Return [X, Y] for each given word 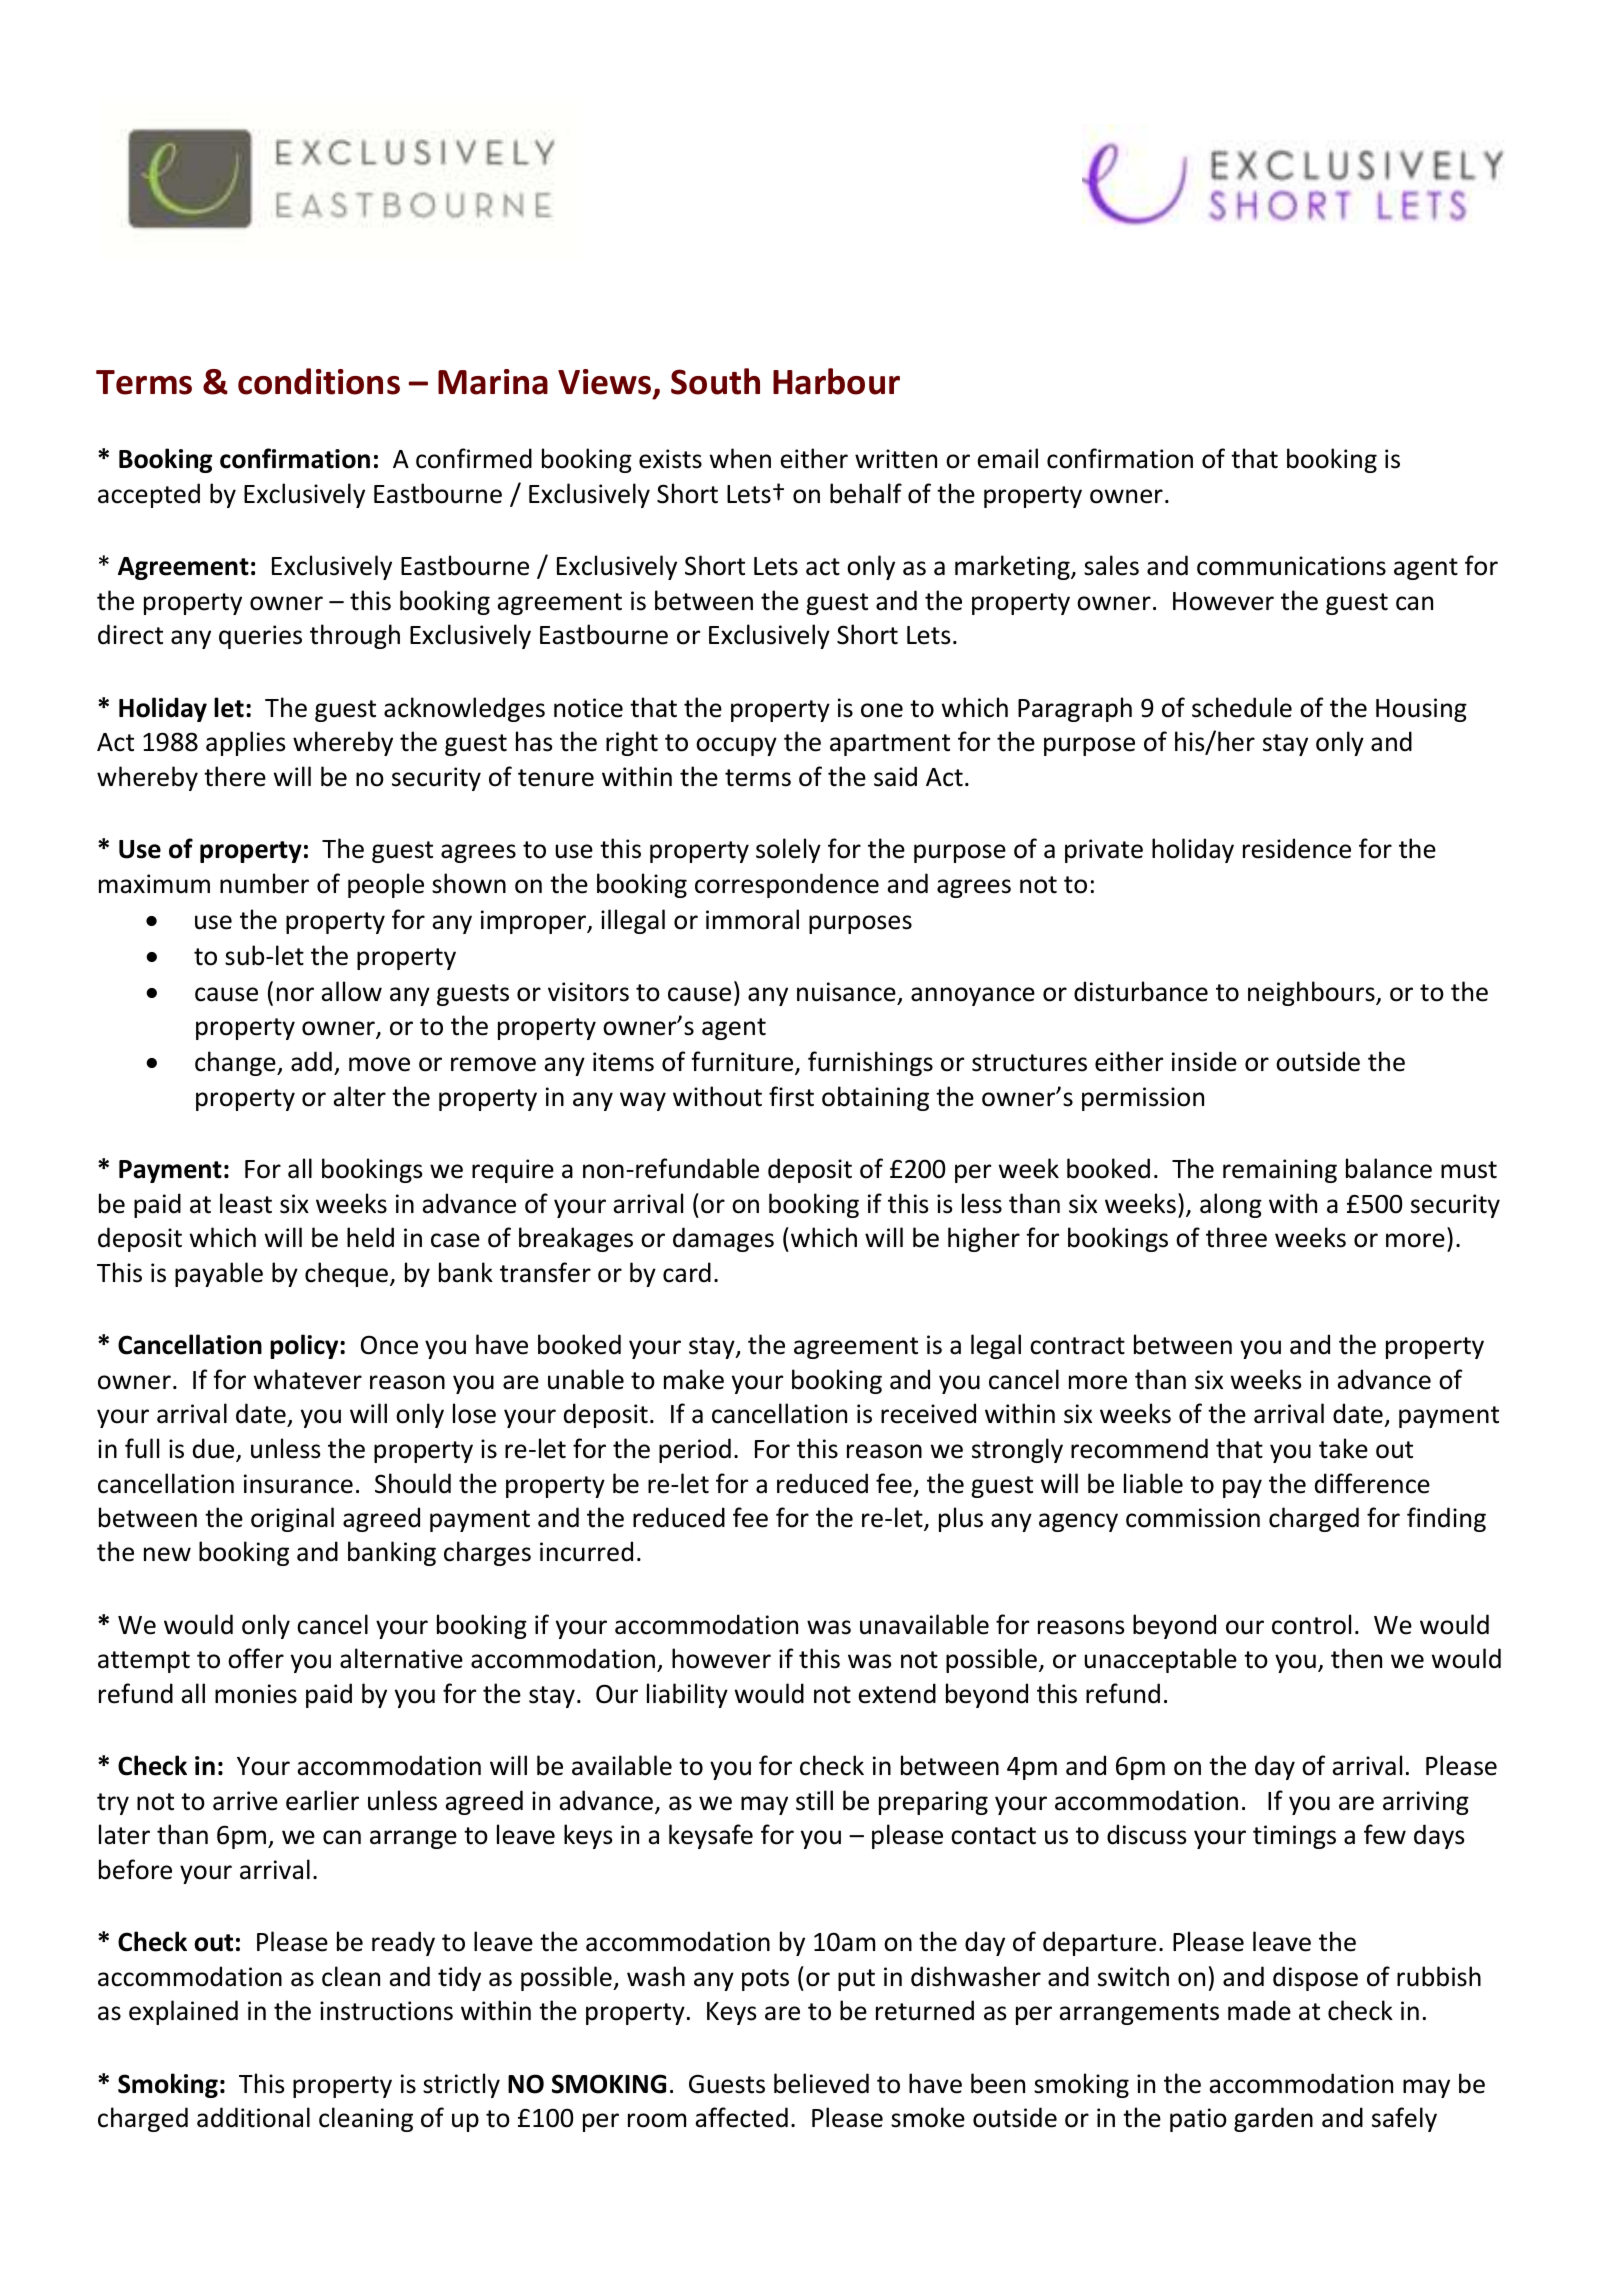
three [1236, 1237]
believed [821, 2083]
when [740, 458]
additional [253, 2117]
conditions [319, 381]
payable [219, 1274]
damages [723, 1239]
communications [1291, 566]
